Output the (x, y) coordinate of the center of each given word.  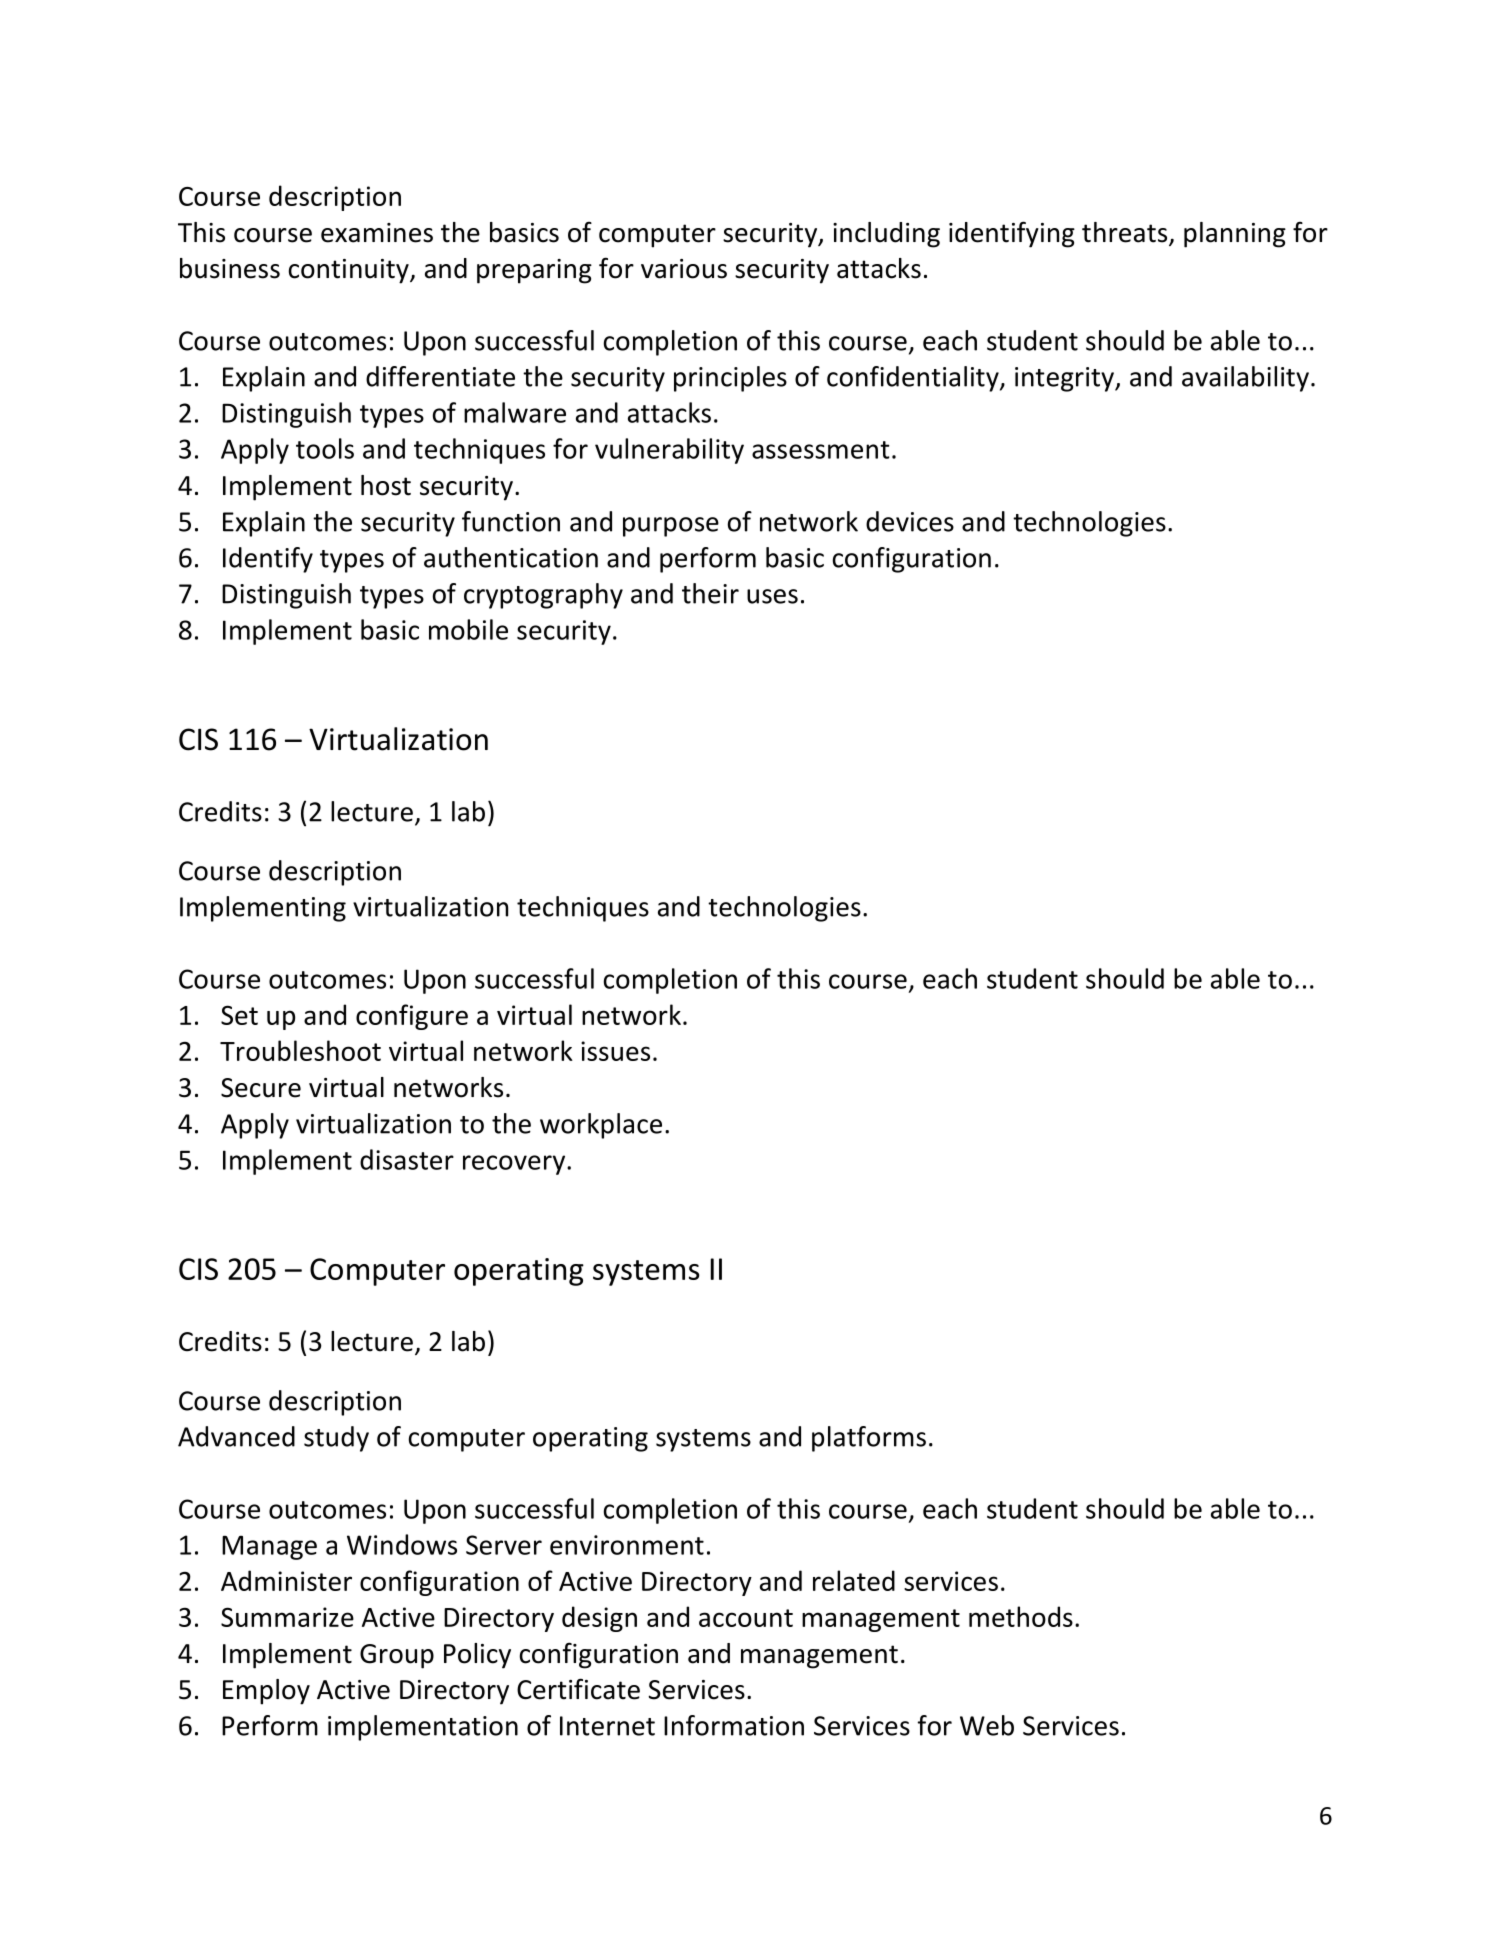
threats (1126, 233)
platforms (869, 1439)
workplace (601, 1126)
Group (397, 1656)
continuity (350, 271)
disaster (407, 1159)
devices (910, 521)
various (684, 269)
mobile (468, 629)
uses (772, 596)
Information (734, 1725)
